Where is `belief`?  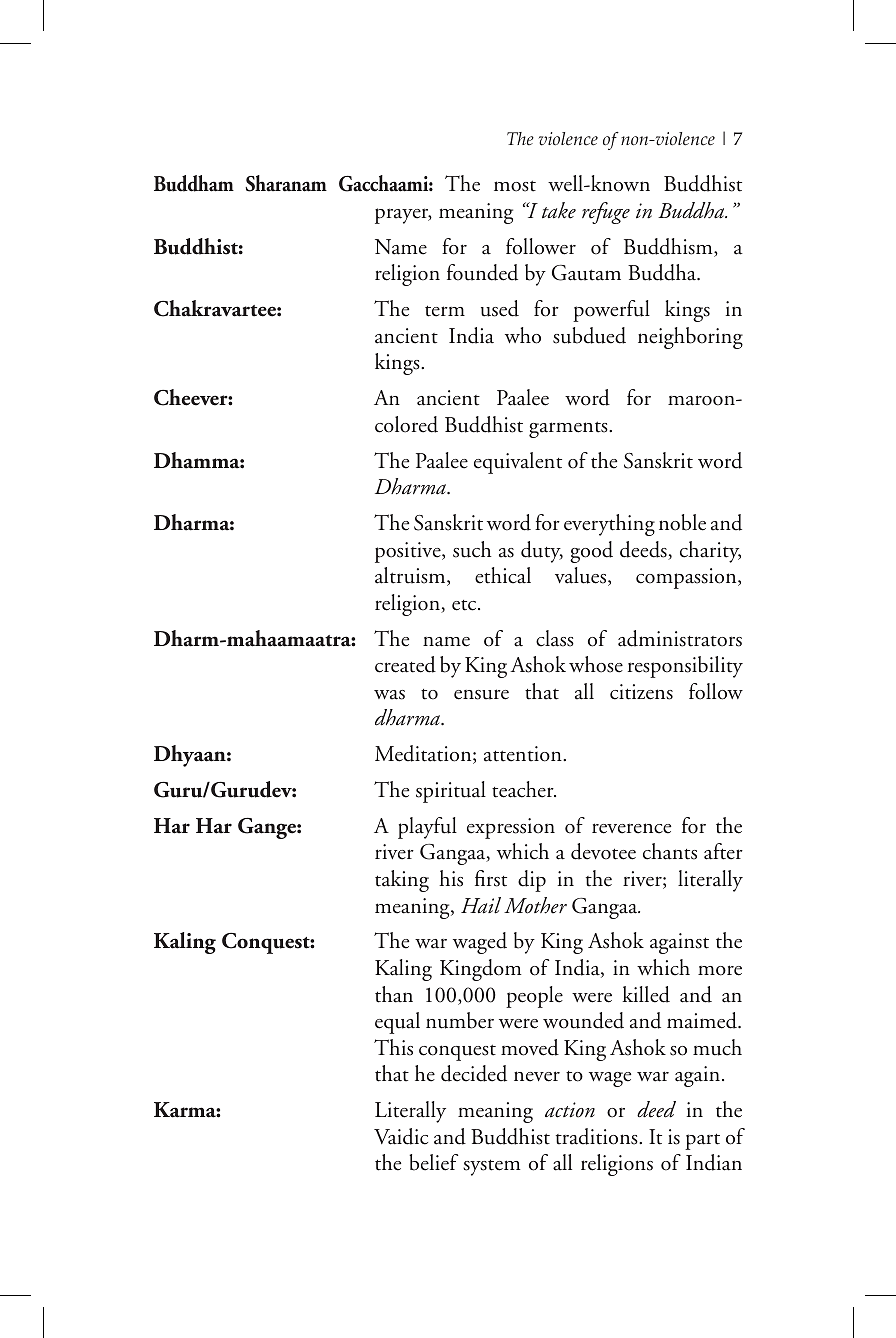 belief is located at coordinates (433, 1162).
